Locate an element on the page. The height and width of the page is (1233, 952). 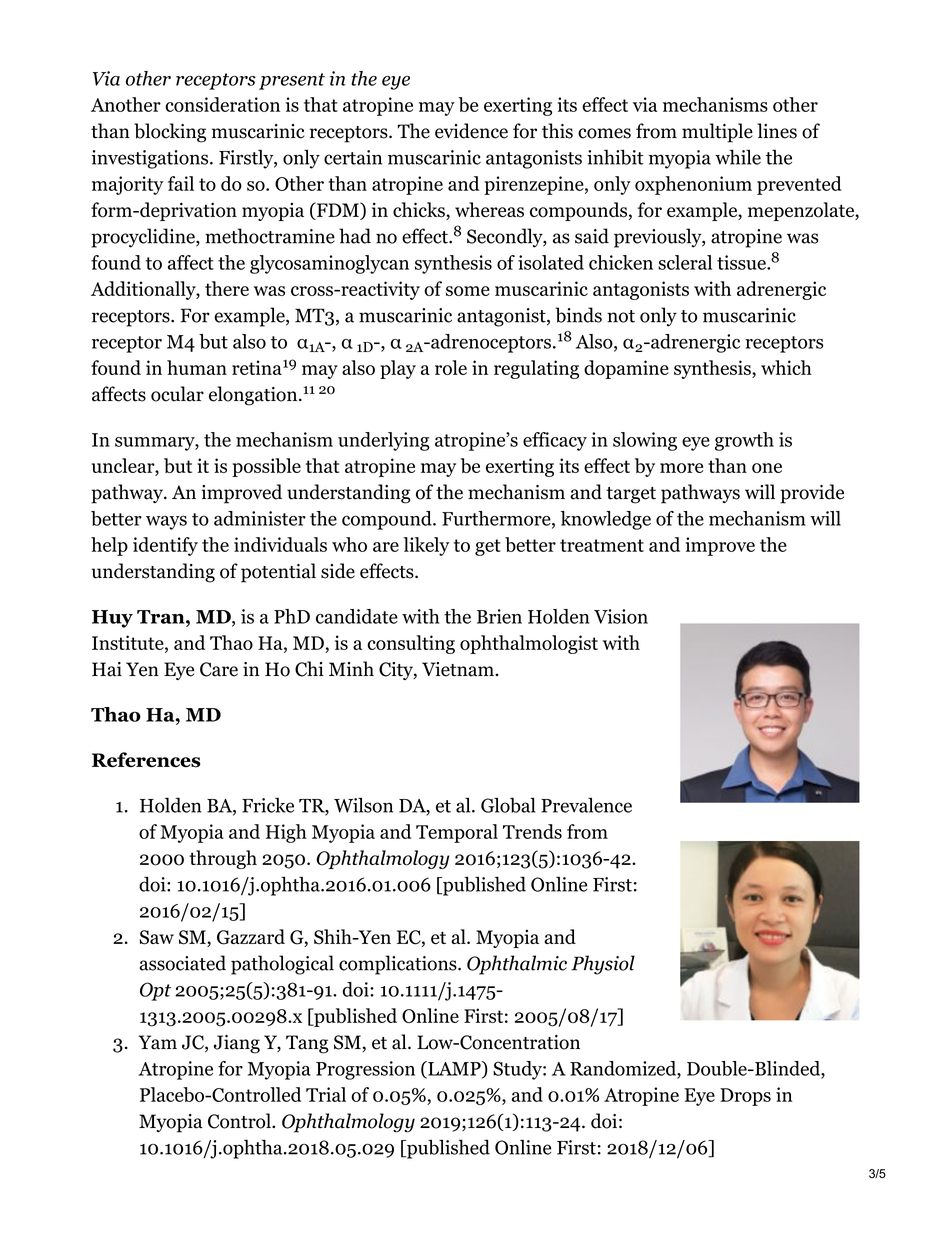
Yam is located at coordinates (157, 1042).
